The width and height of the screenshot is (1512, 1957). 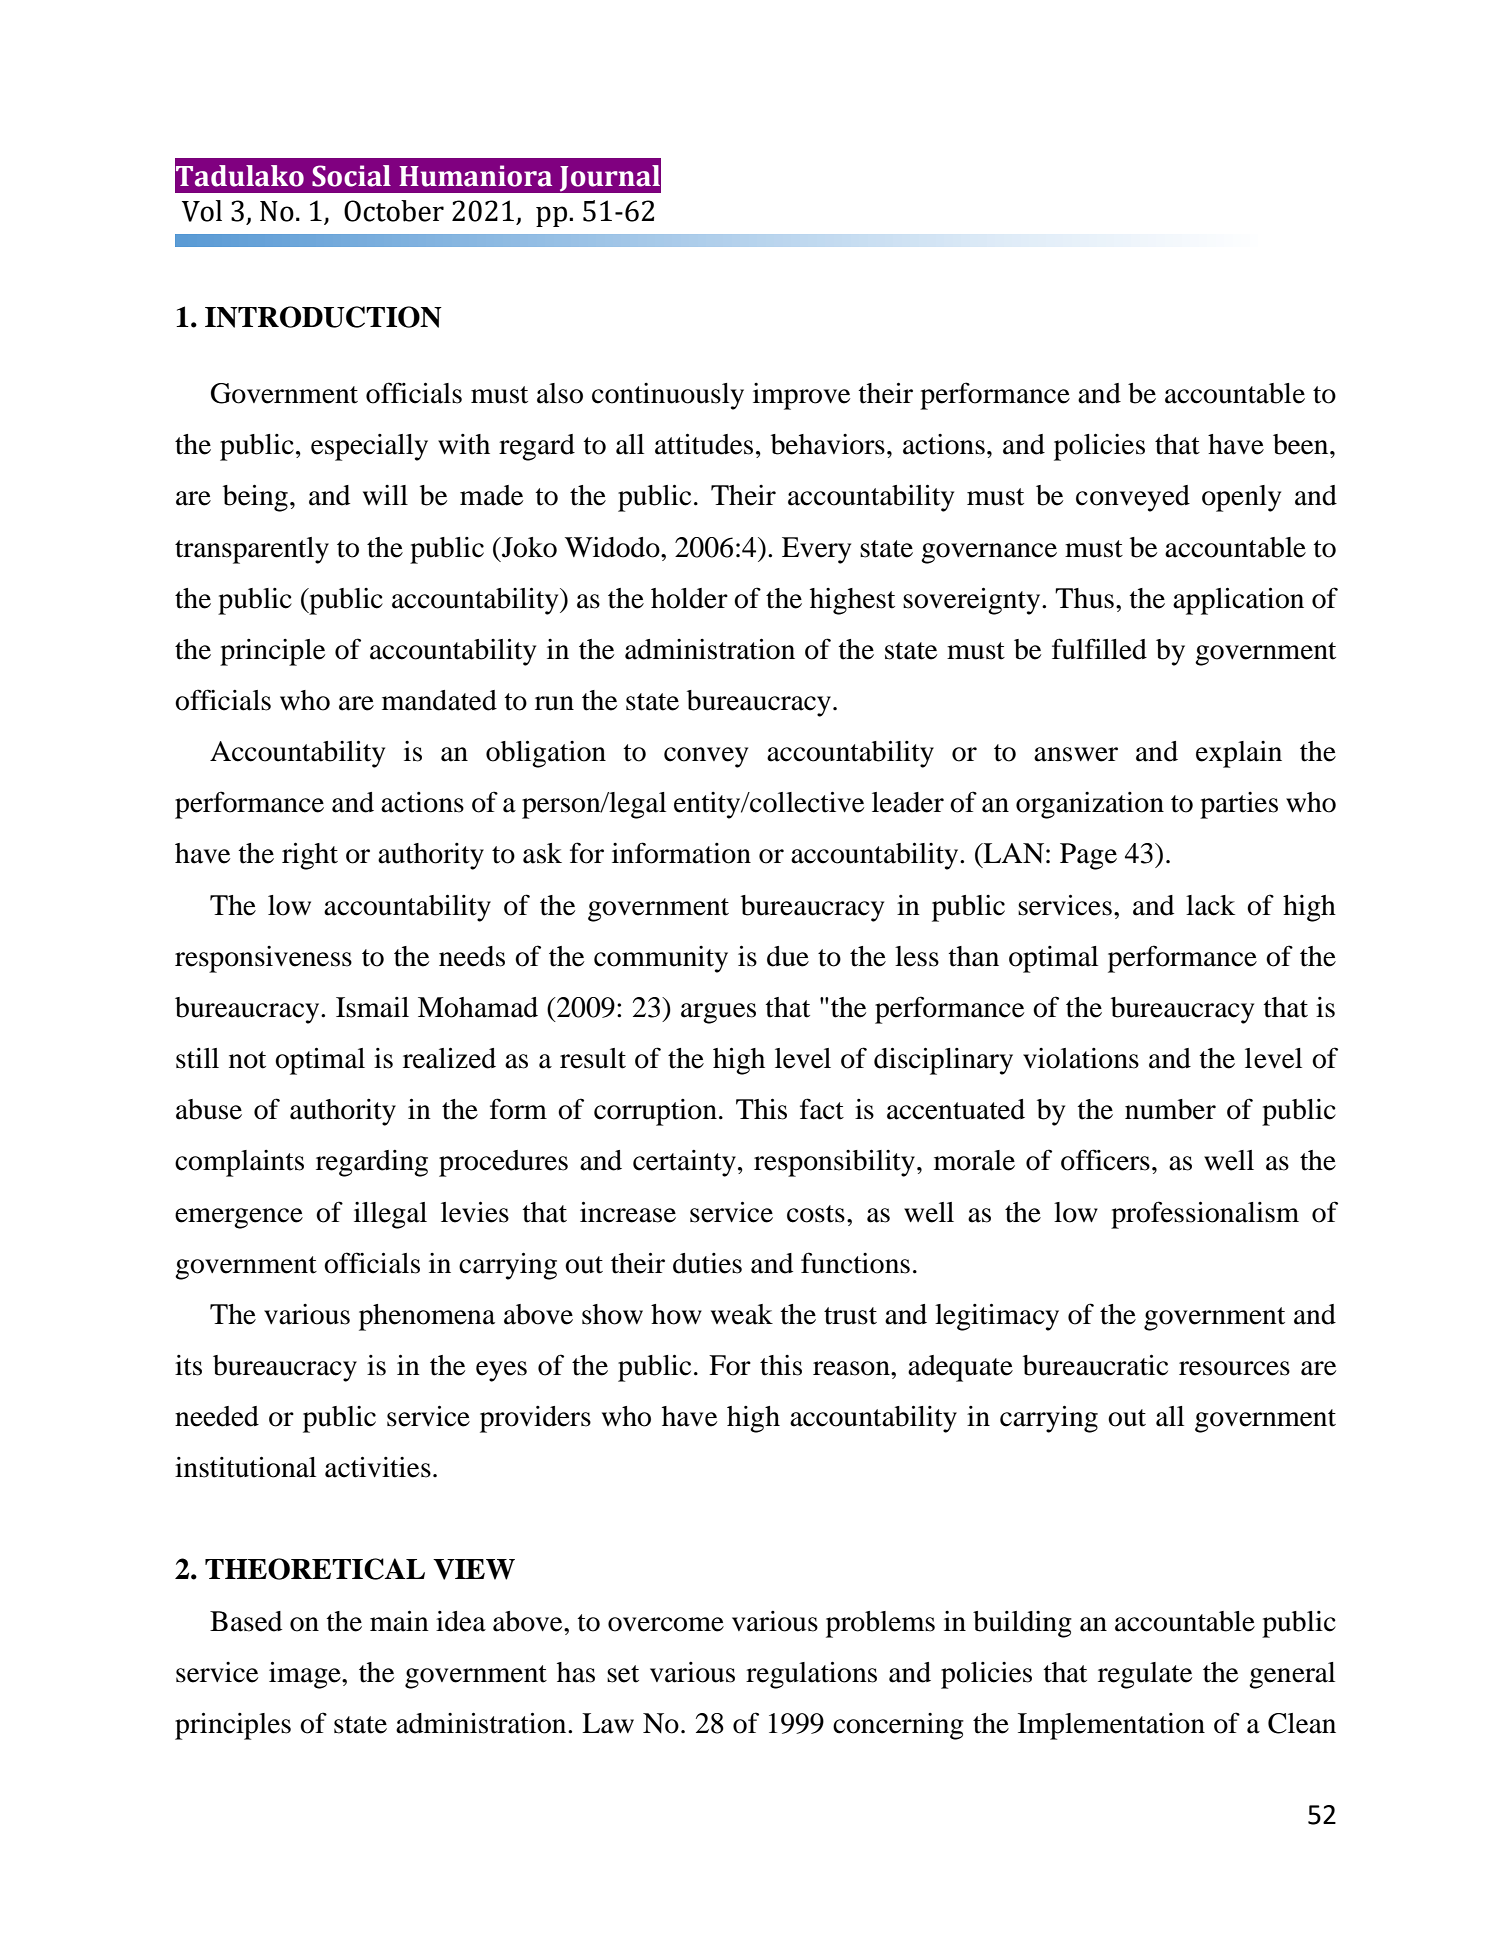 I want to click on emergence, so click(x=239, y=1218).
